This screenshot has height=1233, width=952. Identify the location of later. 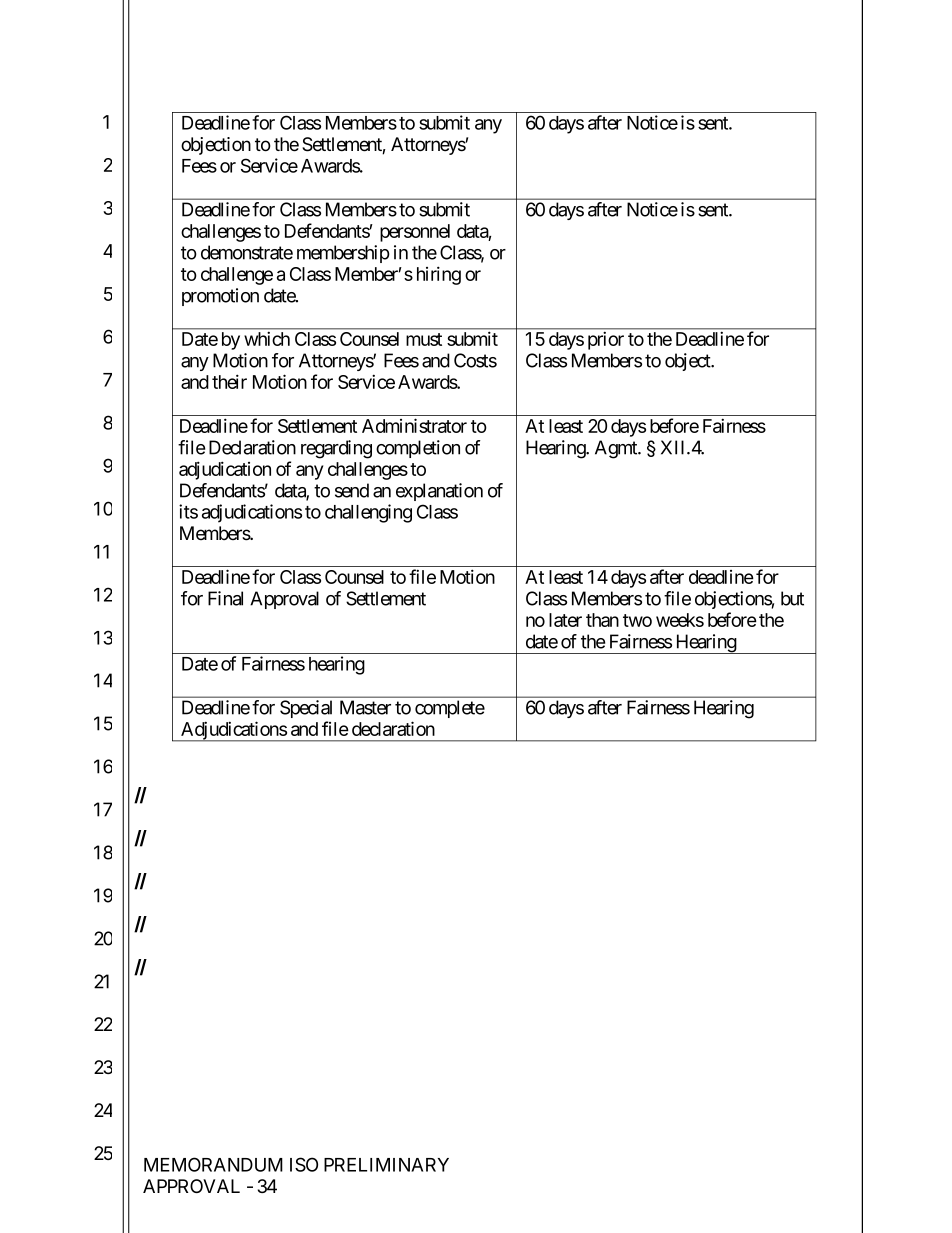
(565, 620).
